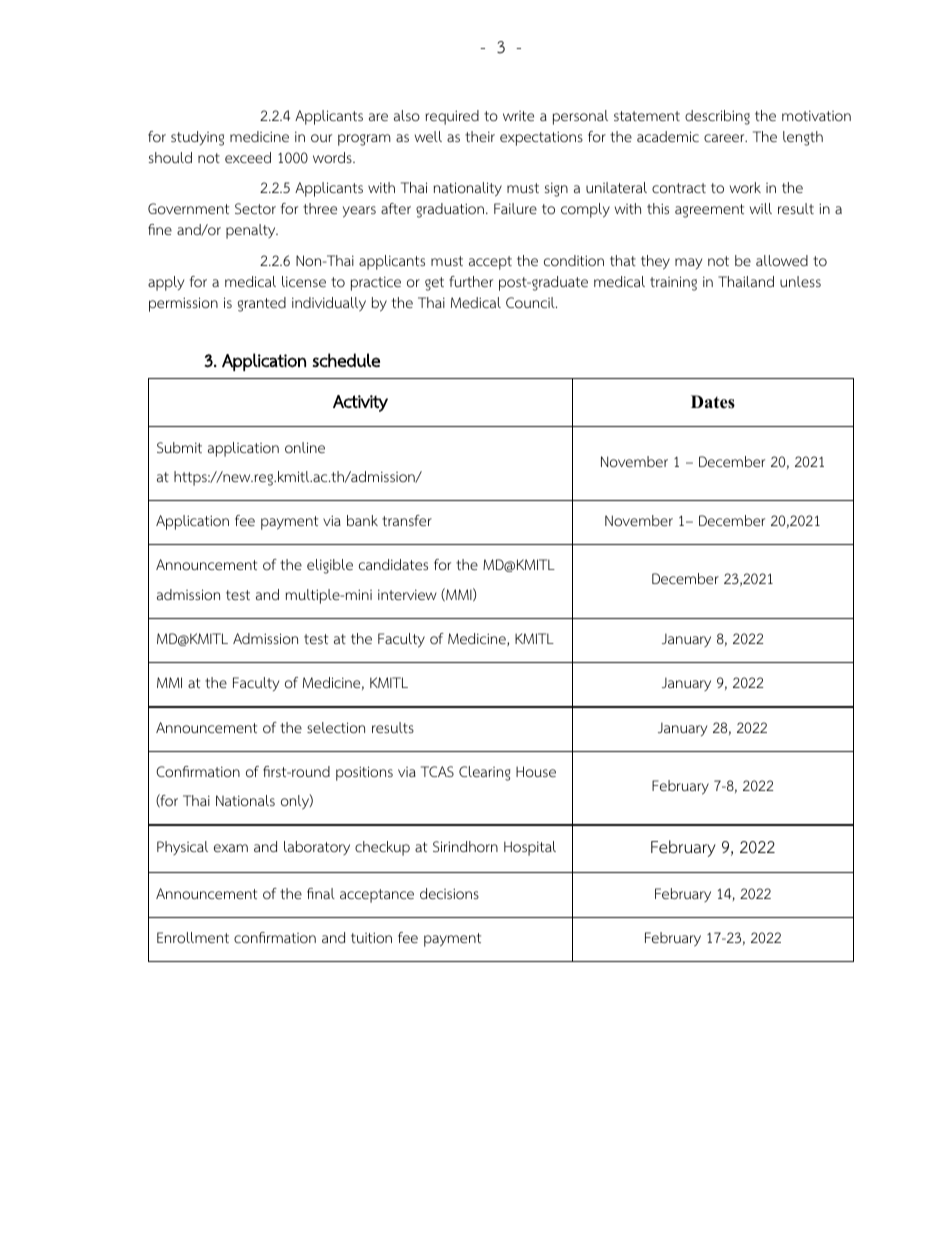  Describe the element at coordinates (480, 136) in the screenshot. I see `their` at that location.
